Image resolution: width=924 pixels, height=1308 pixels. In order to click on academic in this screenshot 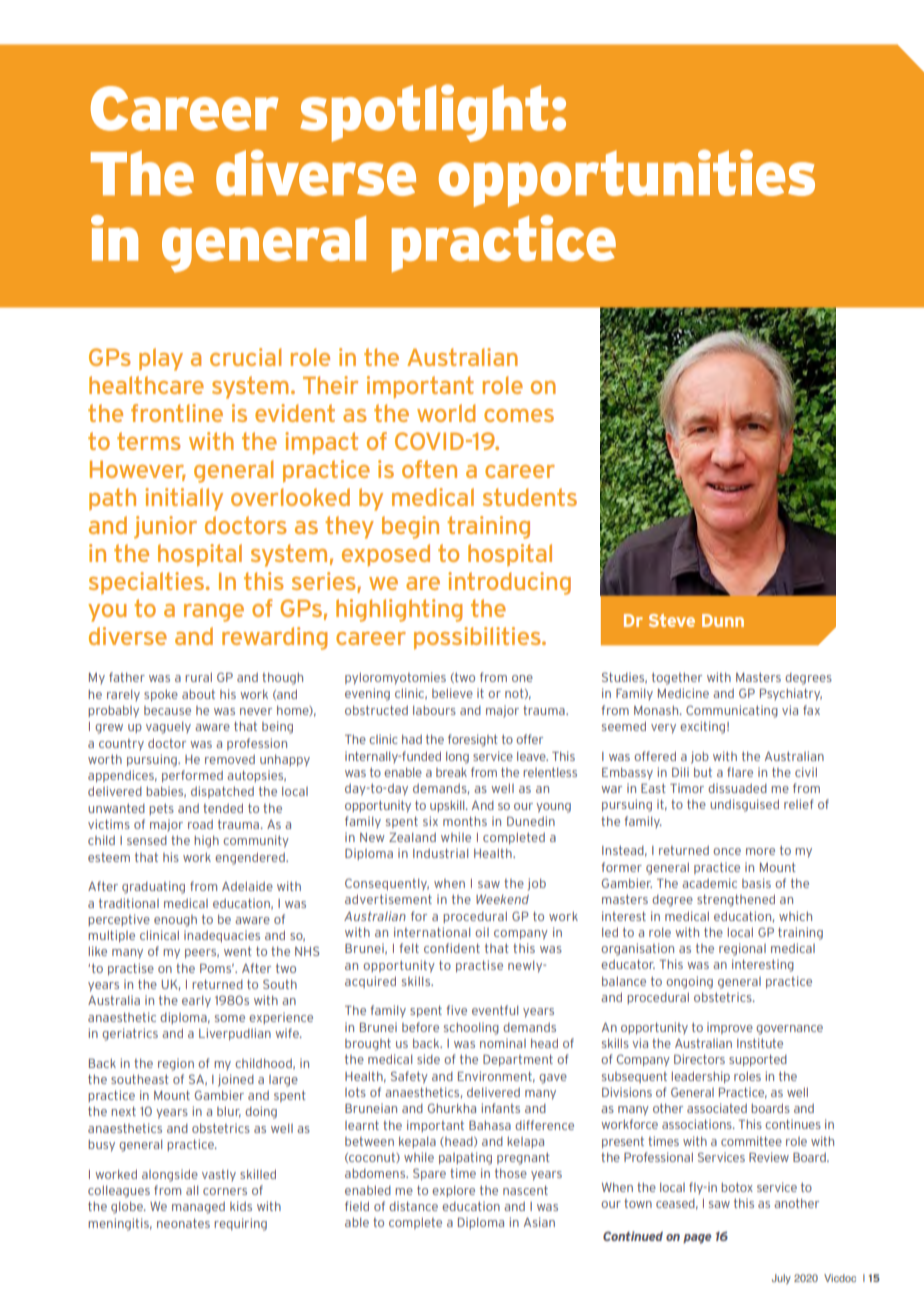, I will do `click(709, 883)`.
